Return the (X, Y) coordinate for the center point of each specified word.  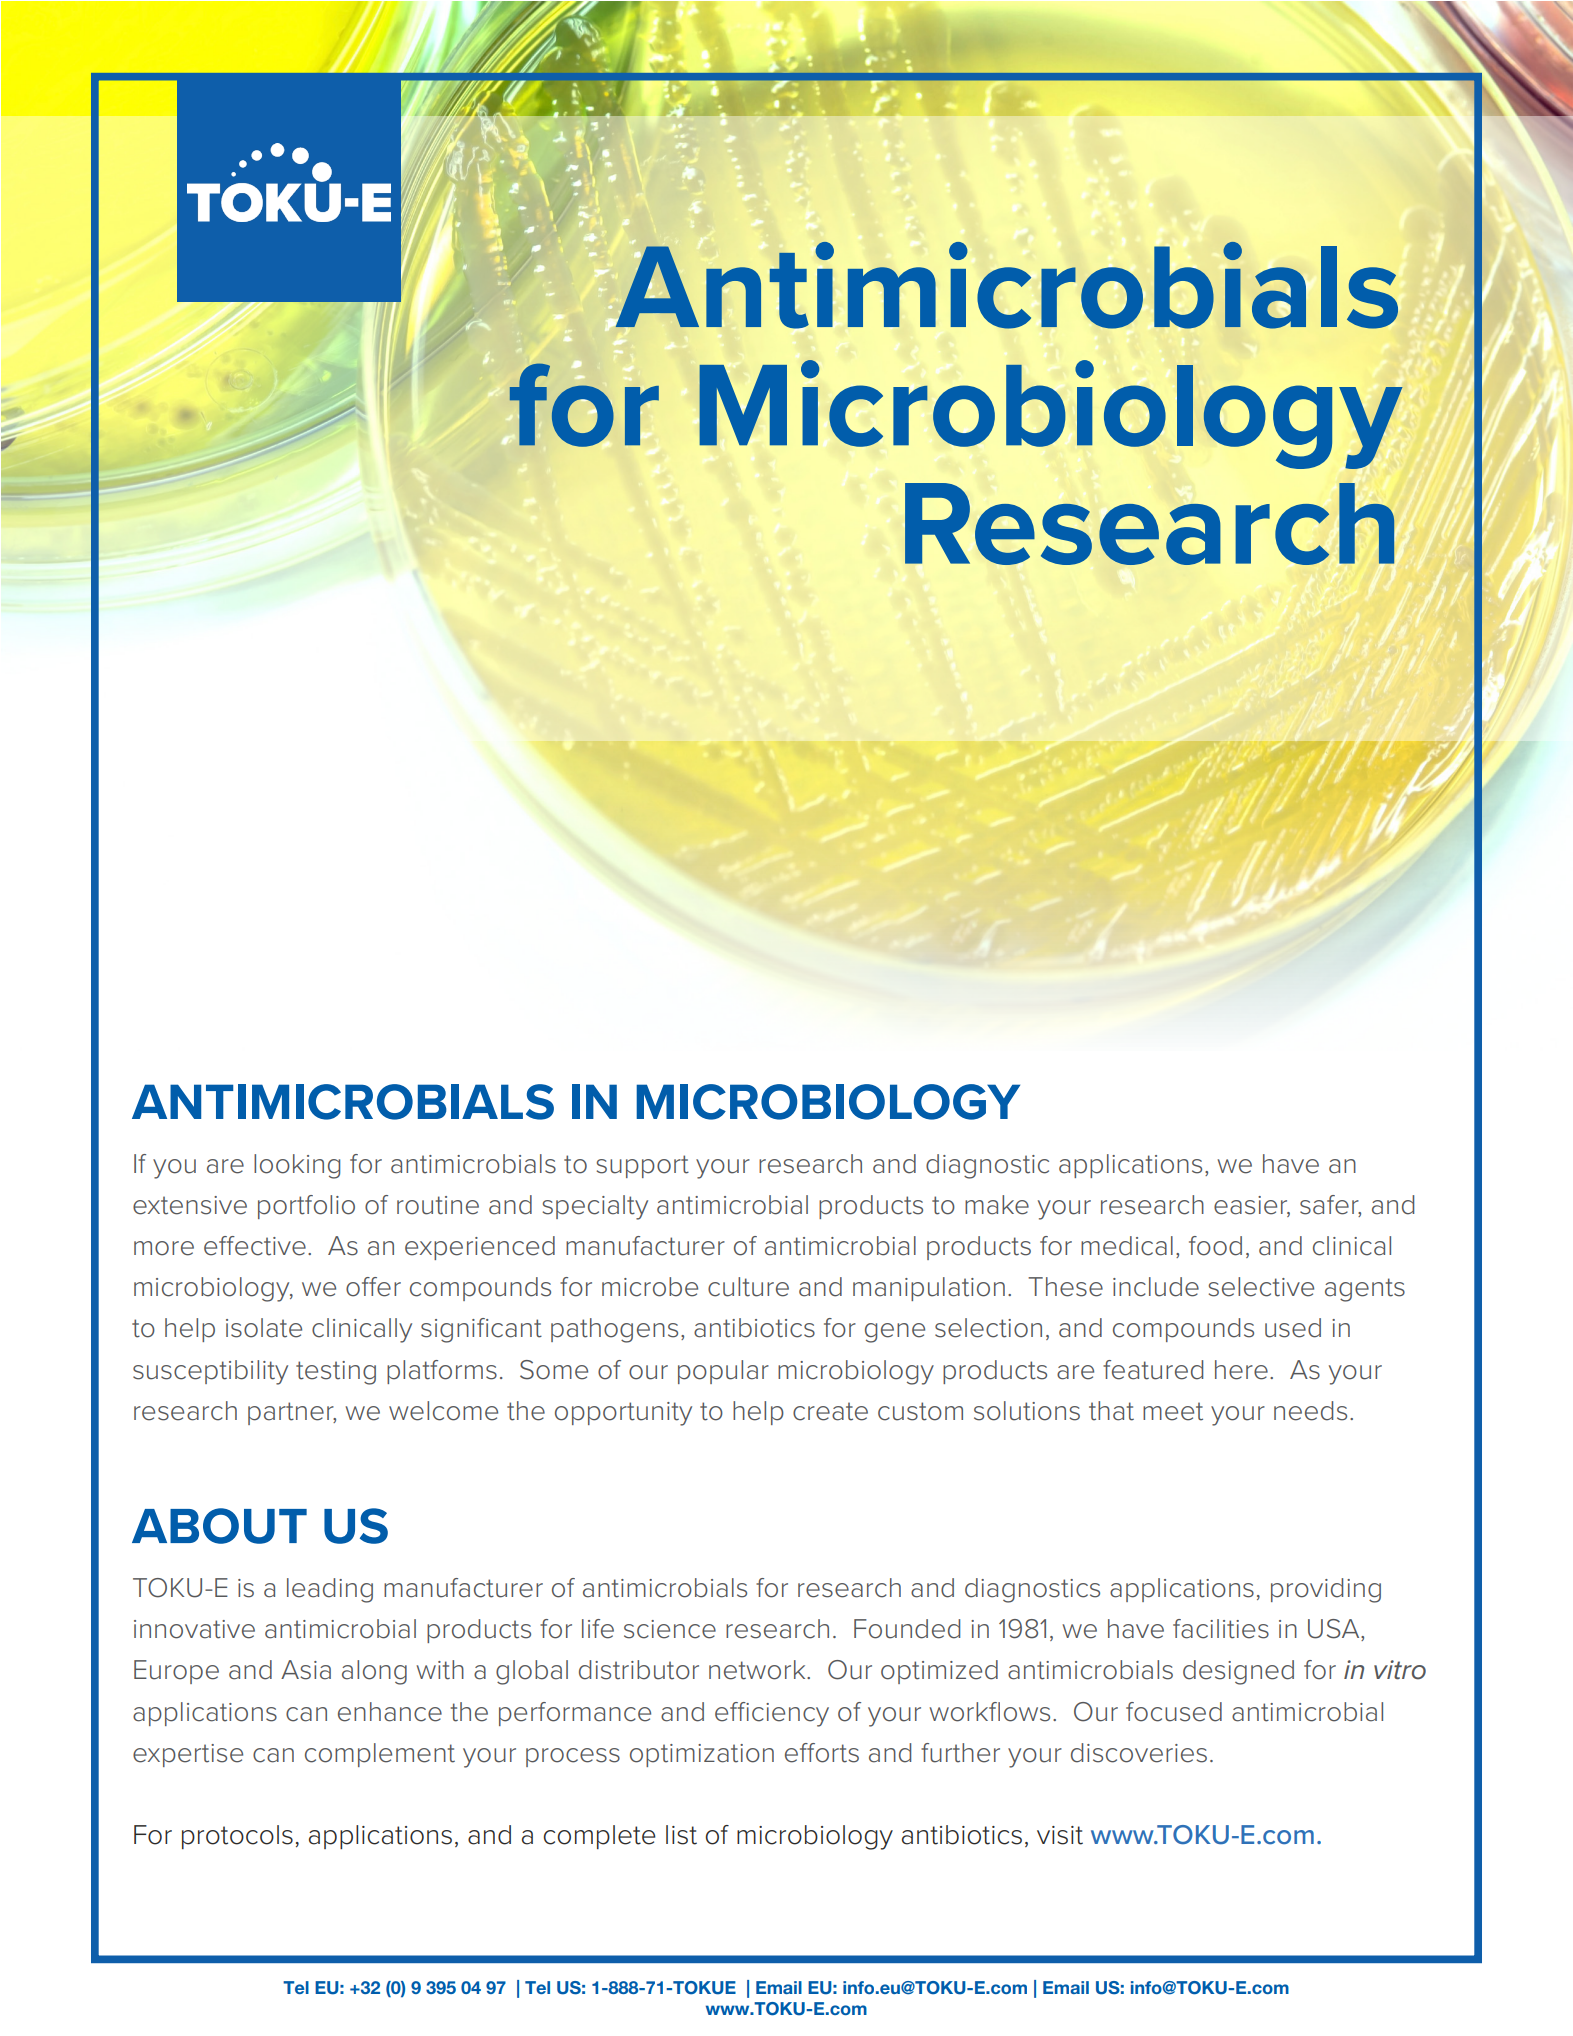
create (830, 1411)
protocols (237, 1837)
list (681, 1835)
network (758, 1670)
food (1215, 1246)
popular (723, 1372)
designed (1238, 1672)
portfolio (306, 1207)
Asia (306, 1670)
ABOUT (219, 1526)
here (1241, 1370)
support (642, 1166)
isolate (264, 1328)
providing (1326, 1590)
